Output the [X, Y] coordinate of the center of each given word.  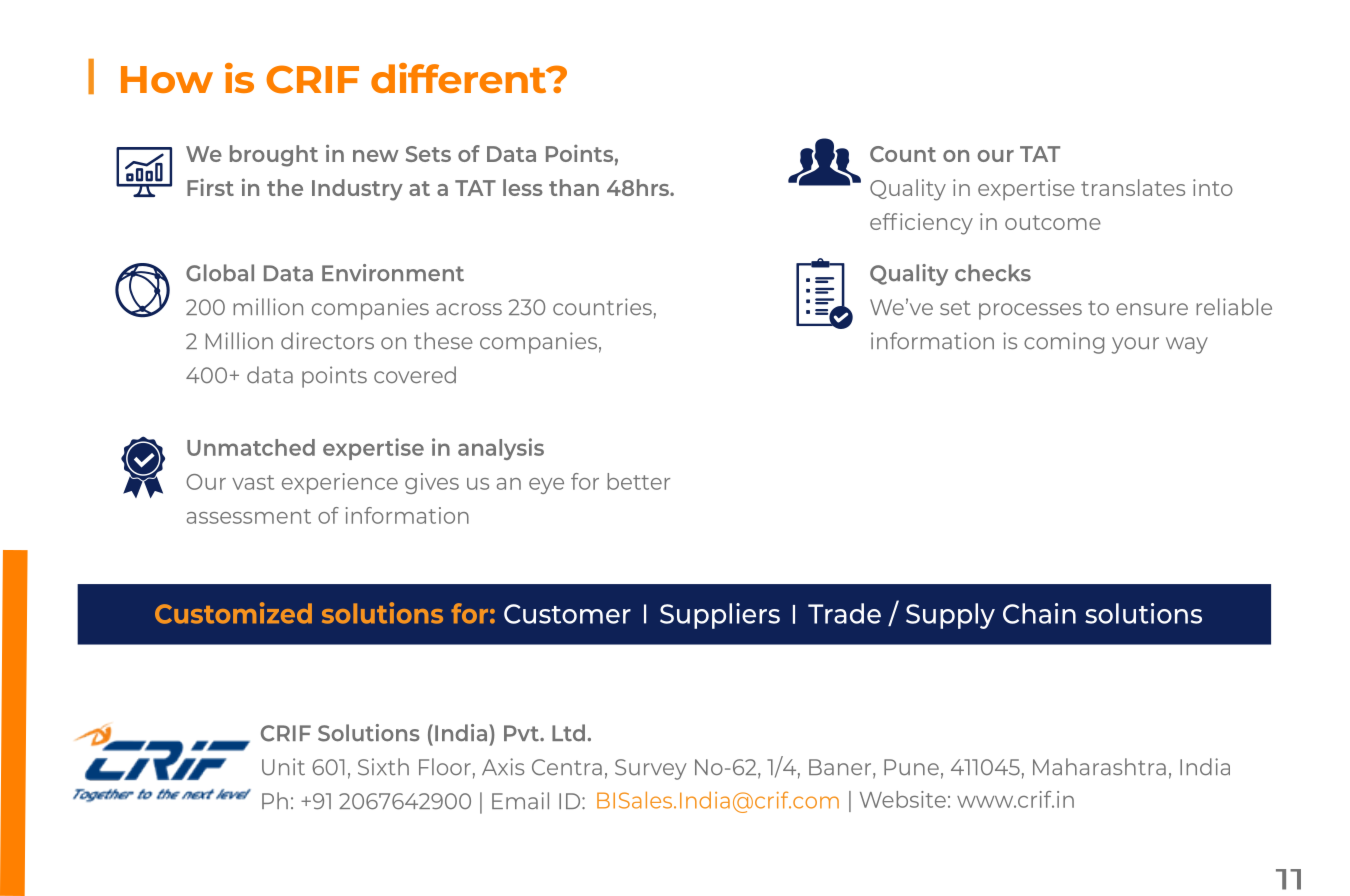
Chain [1039, 613]
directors [327, 340]
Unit [283, 767]
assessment [249, 516]
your [1135, 345]
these [443, 340]
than [574, 187]
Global [220, 273]
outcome [1053, 222]
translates [1133, 187]
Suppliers [720, 616]
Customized [233, 613]
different [460, 78]
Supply [950, 616]
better [638, 481]
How [167, 79]
